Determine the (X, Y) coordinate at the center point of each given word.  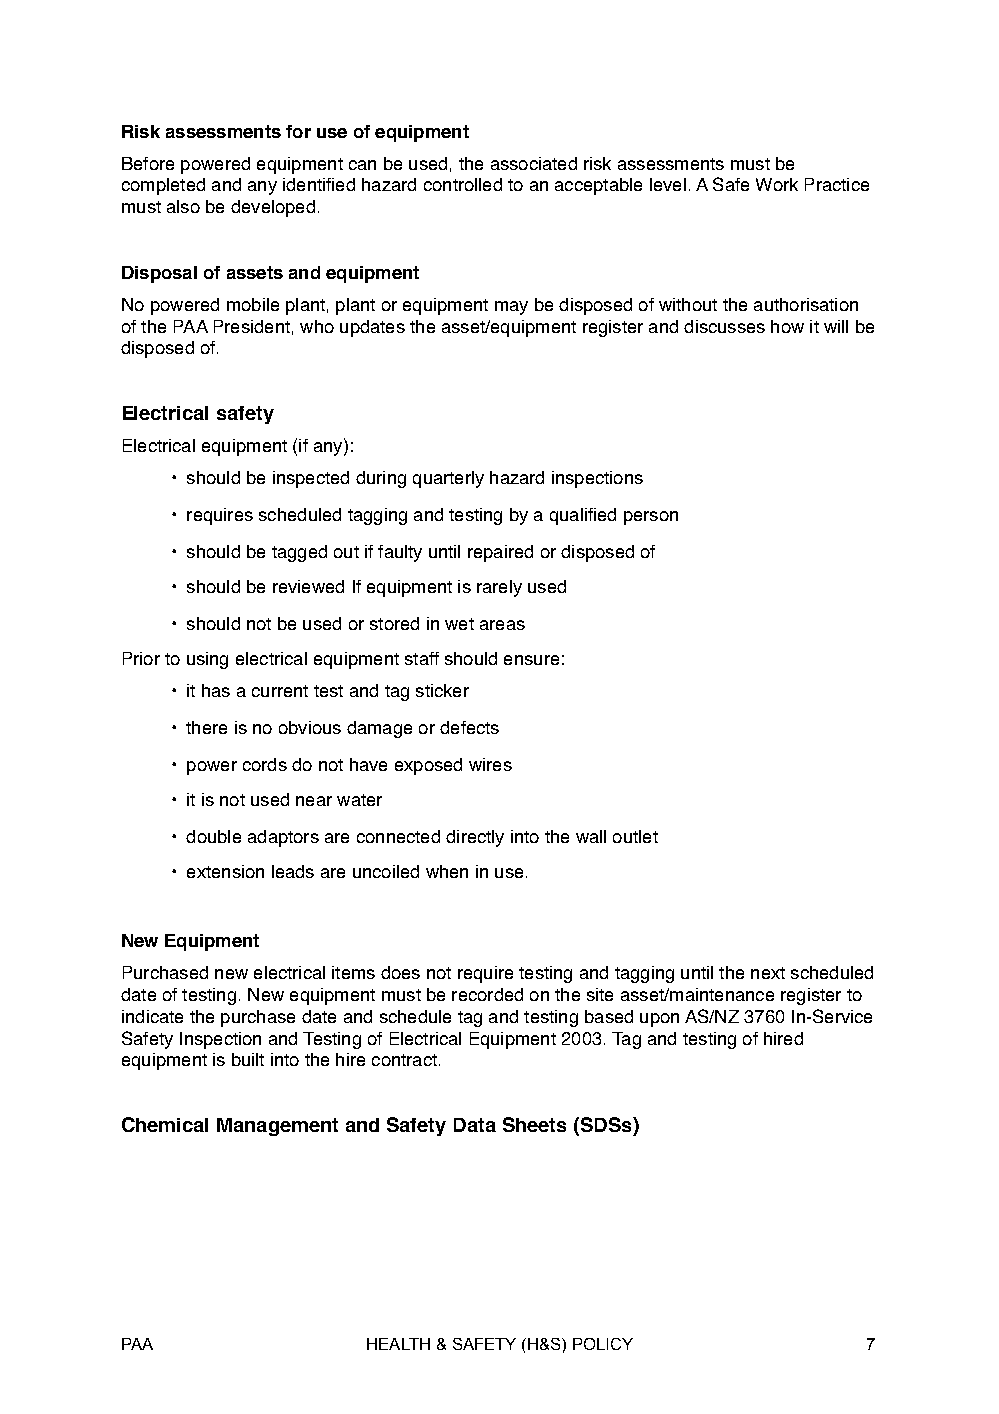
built (248, 1059)
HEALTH (398, 1344)
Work (777, 184)
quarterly (448, 479)
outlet (635, 836)
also (183, 206)
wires (490, 764)
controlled (463, 184)
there (206, 727)
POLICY (603, 1344)
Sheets (534, 1124)
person (651, 518)
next (768, 973)
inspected (311, 479)
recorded (487, 994)
